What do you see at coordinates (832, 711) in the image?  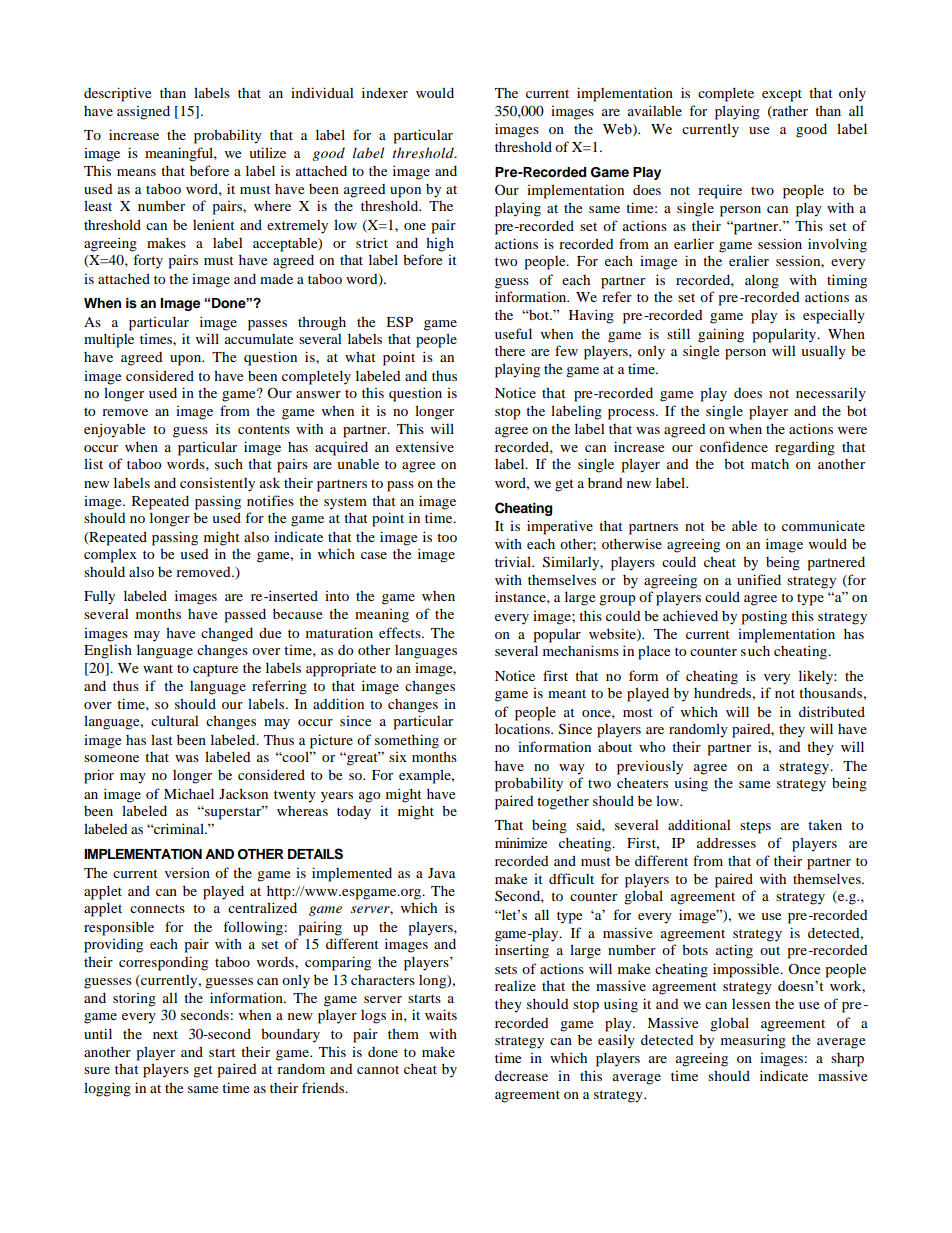 I see `distributed` at bounding box center [832, 711].
